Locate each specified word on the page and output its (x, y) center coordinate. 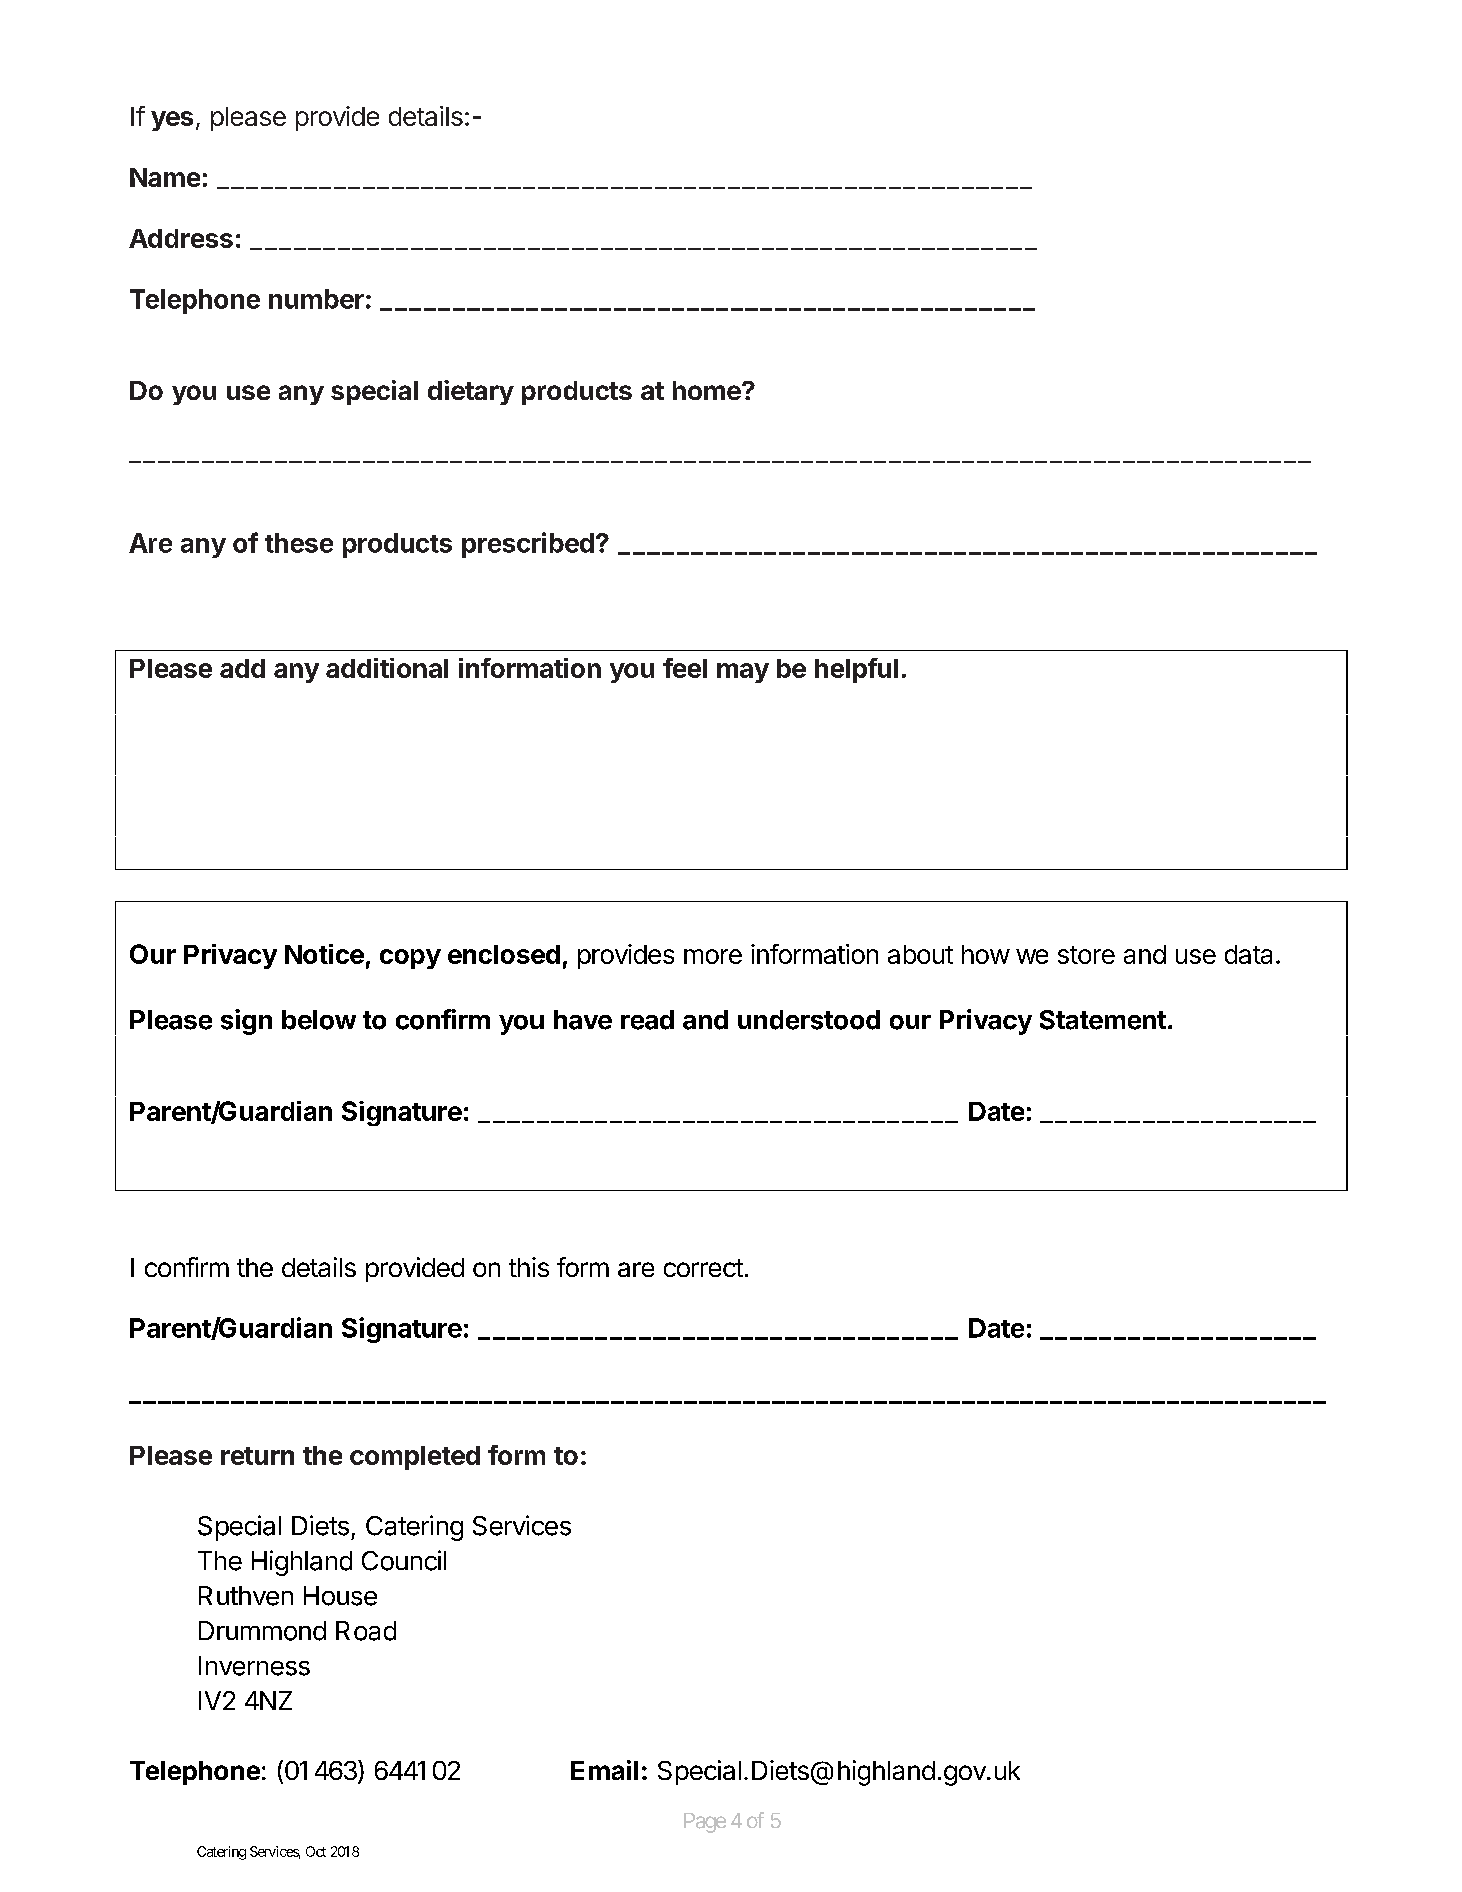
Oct (316, 1851)
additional (387, 668)
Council (404, 1560)
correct (703, 1268)
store (1086, 955)
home (708, 390)
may (743, 673)
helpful (856, 670)
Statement (1103, 1020)
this (529, 1267)
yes (172, 121)
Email (604, 1770)
